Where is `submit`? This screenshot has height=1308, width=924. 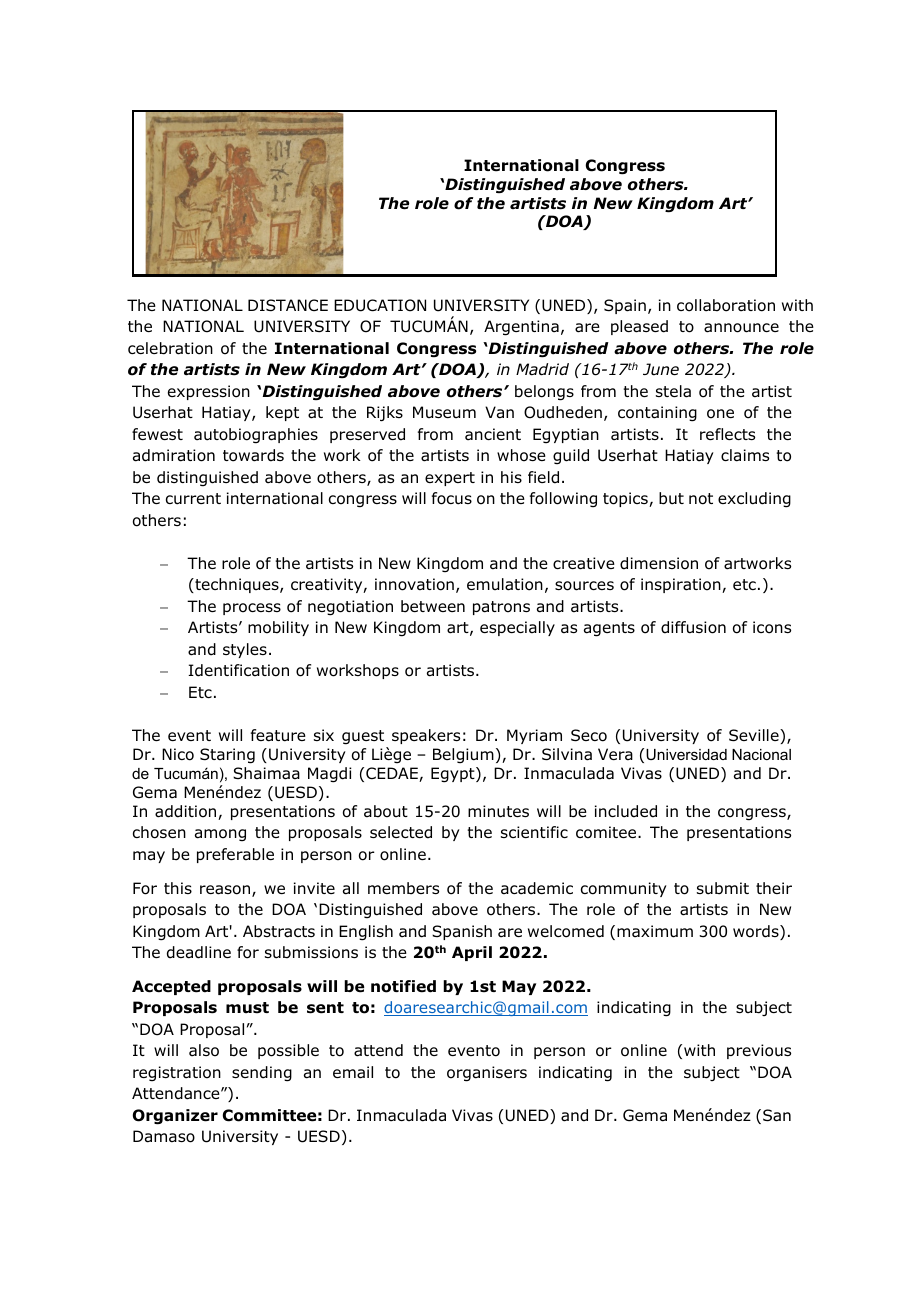
submit is located at coordinates (723, 888).
